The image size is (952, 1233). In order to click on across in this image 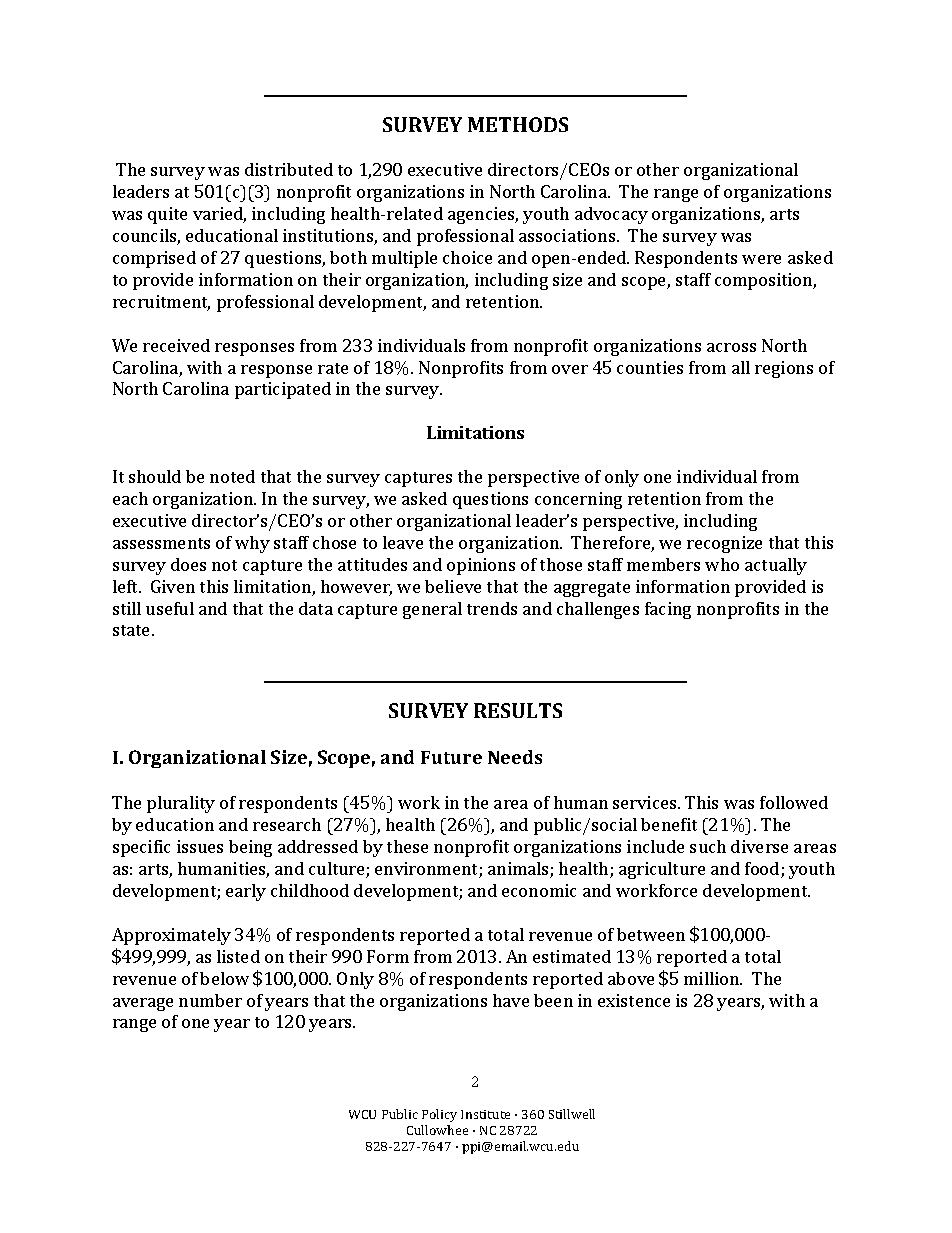, I will do `click(731, 347)`.
